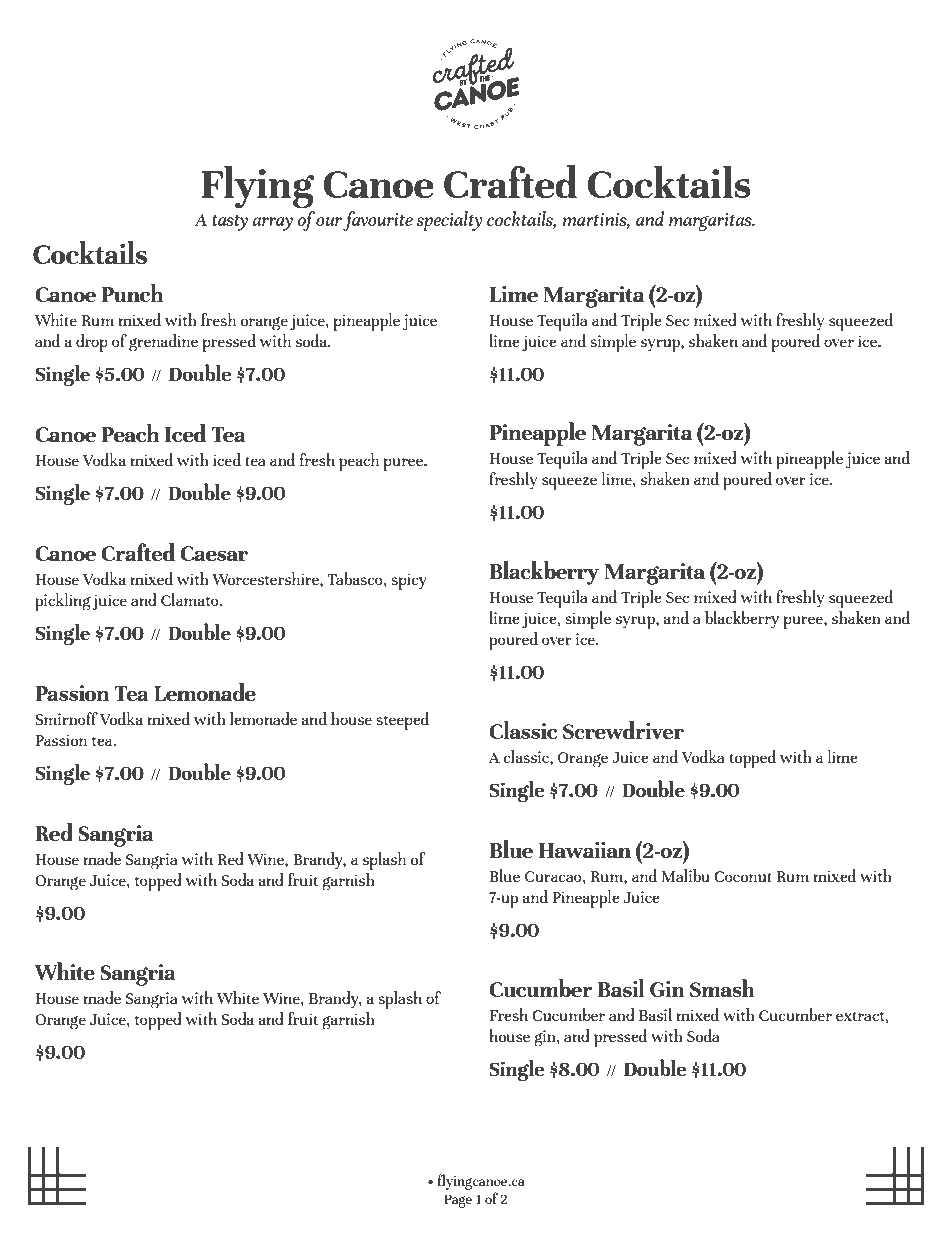 This document has width=952, height=1233. What do you see at coordinates (449, 221) in the document?
I see `specialty` at bounding box center [449, 221].
